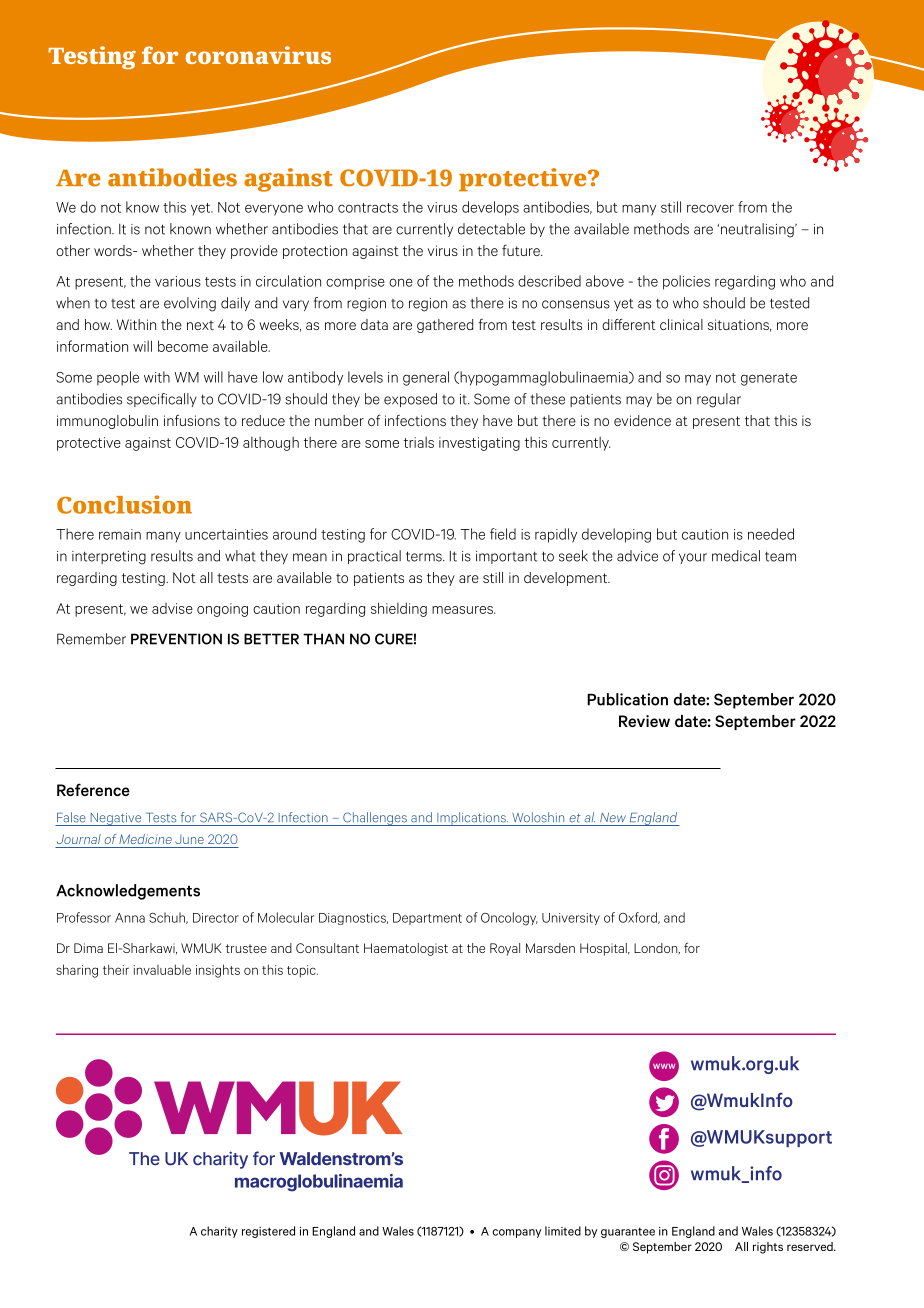 The height and width of the page is (1308, 924). What do you see at coordinates (471, 819) in the page?
I see `Implications` at bounding box center [471, 819].
